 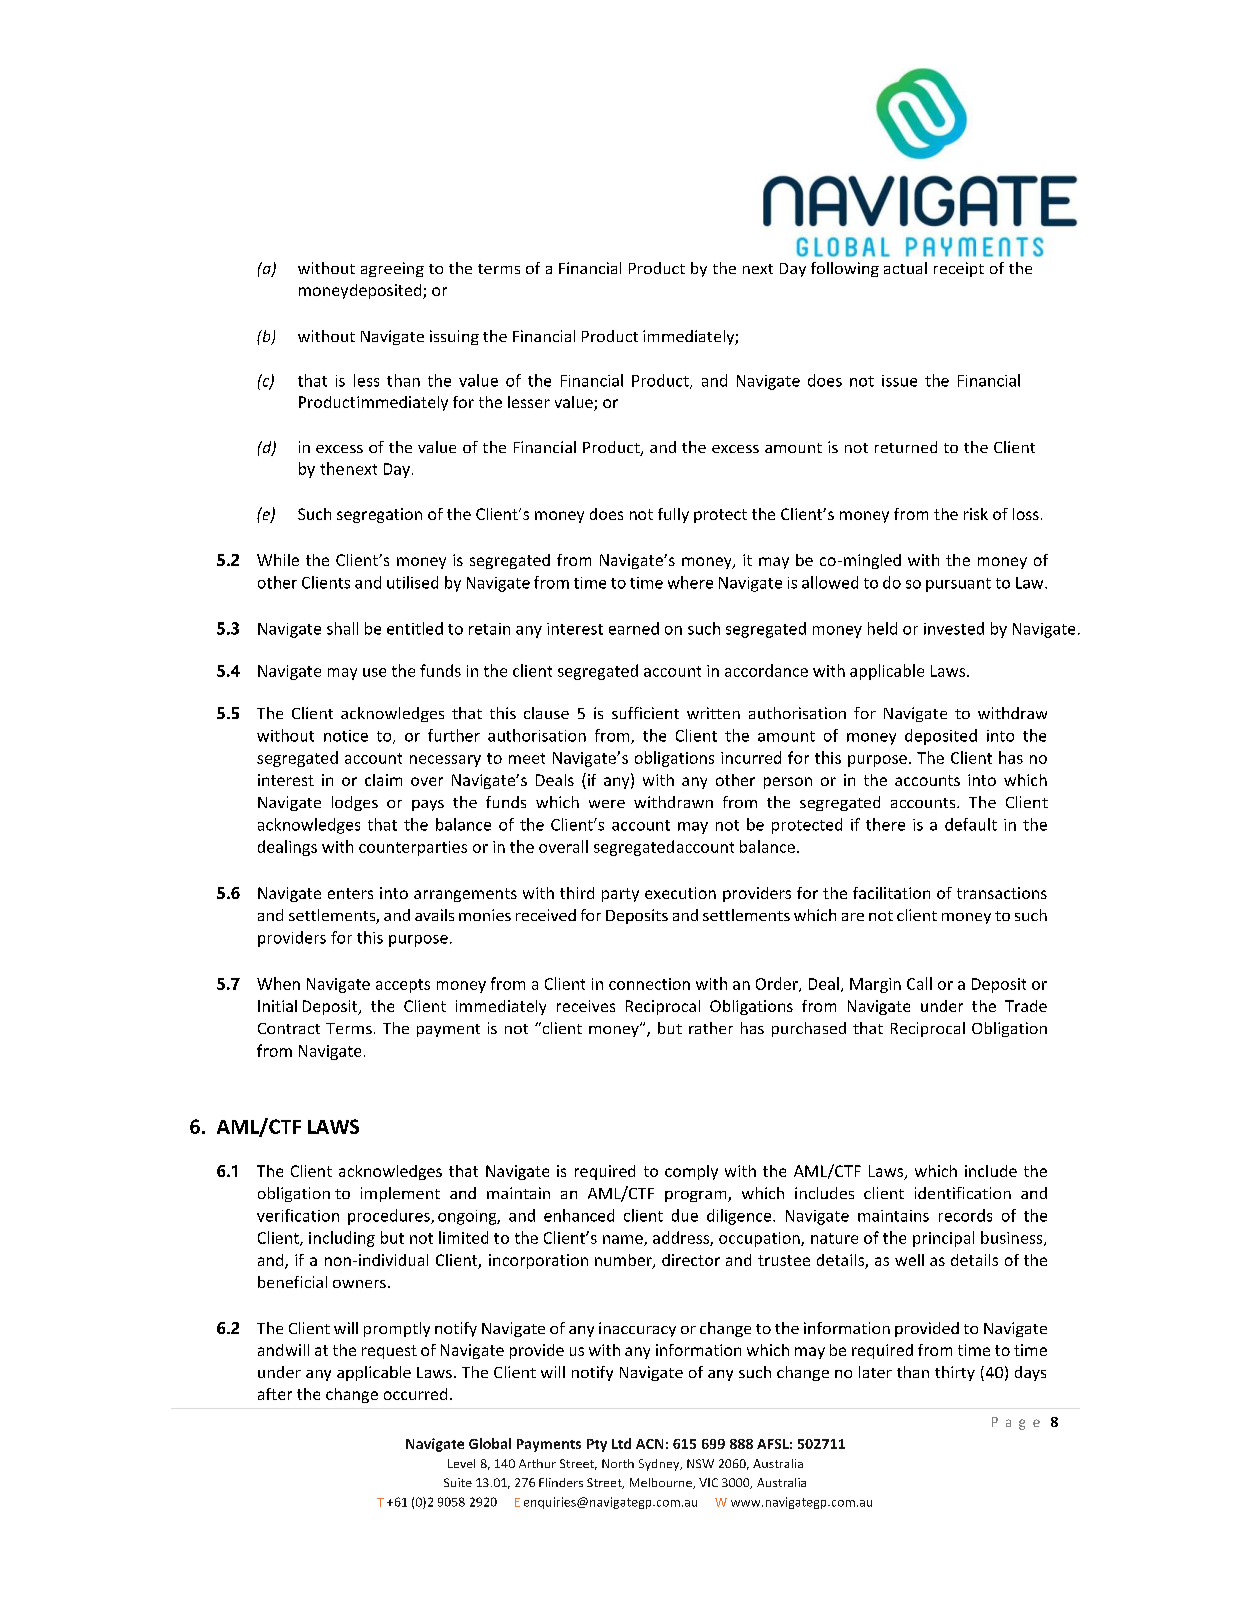 What do you see at coordinates (392, 269) in the screenshot?
I see `agreeing` at bounding box center [392, 269].
